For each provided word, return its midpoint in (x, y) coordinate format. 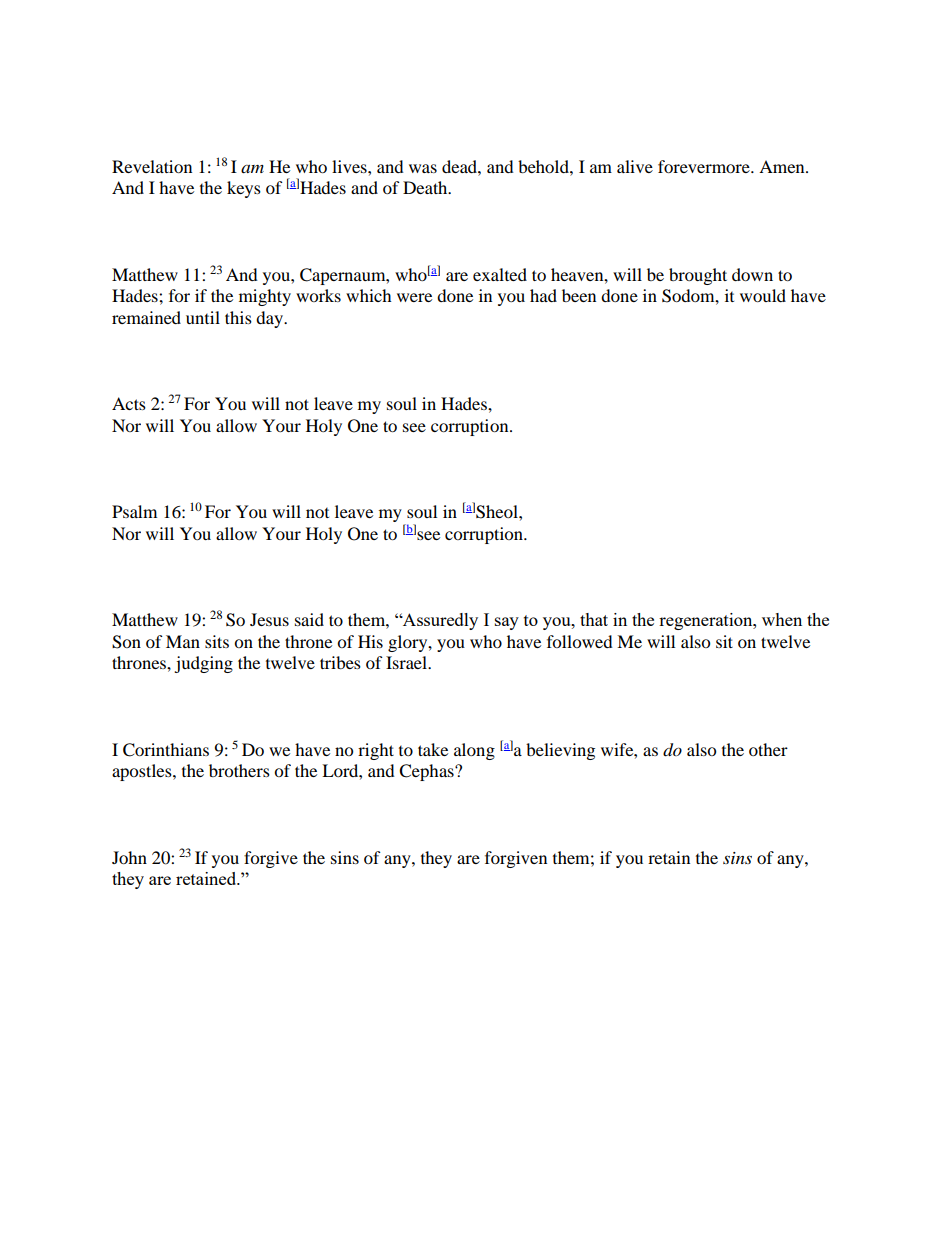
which (369, 295)
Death (426, 187)
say (507, 623)
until (203, 317)
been (579, 295)
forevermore (705, 166)
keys (244, 189)
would (763, 295)
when (782, 619)
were (414, 297)
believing (560, 751)
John (129, 857)
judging (203, 664)
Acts (129, 403)
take (433, 749)
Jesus (269, 619)
